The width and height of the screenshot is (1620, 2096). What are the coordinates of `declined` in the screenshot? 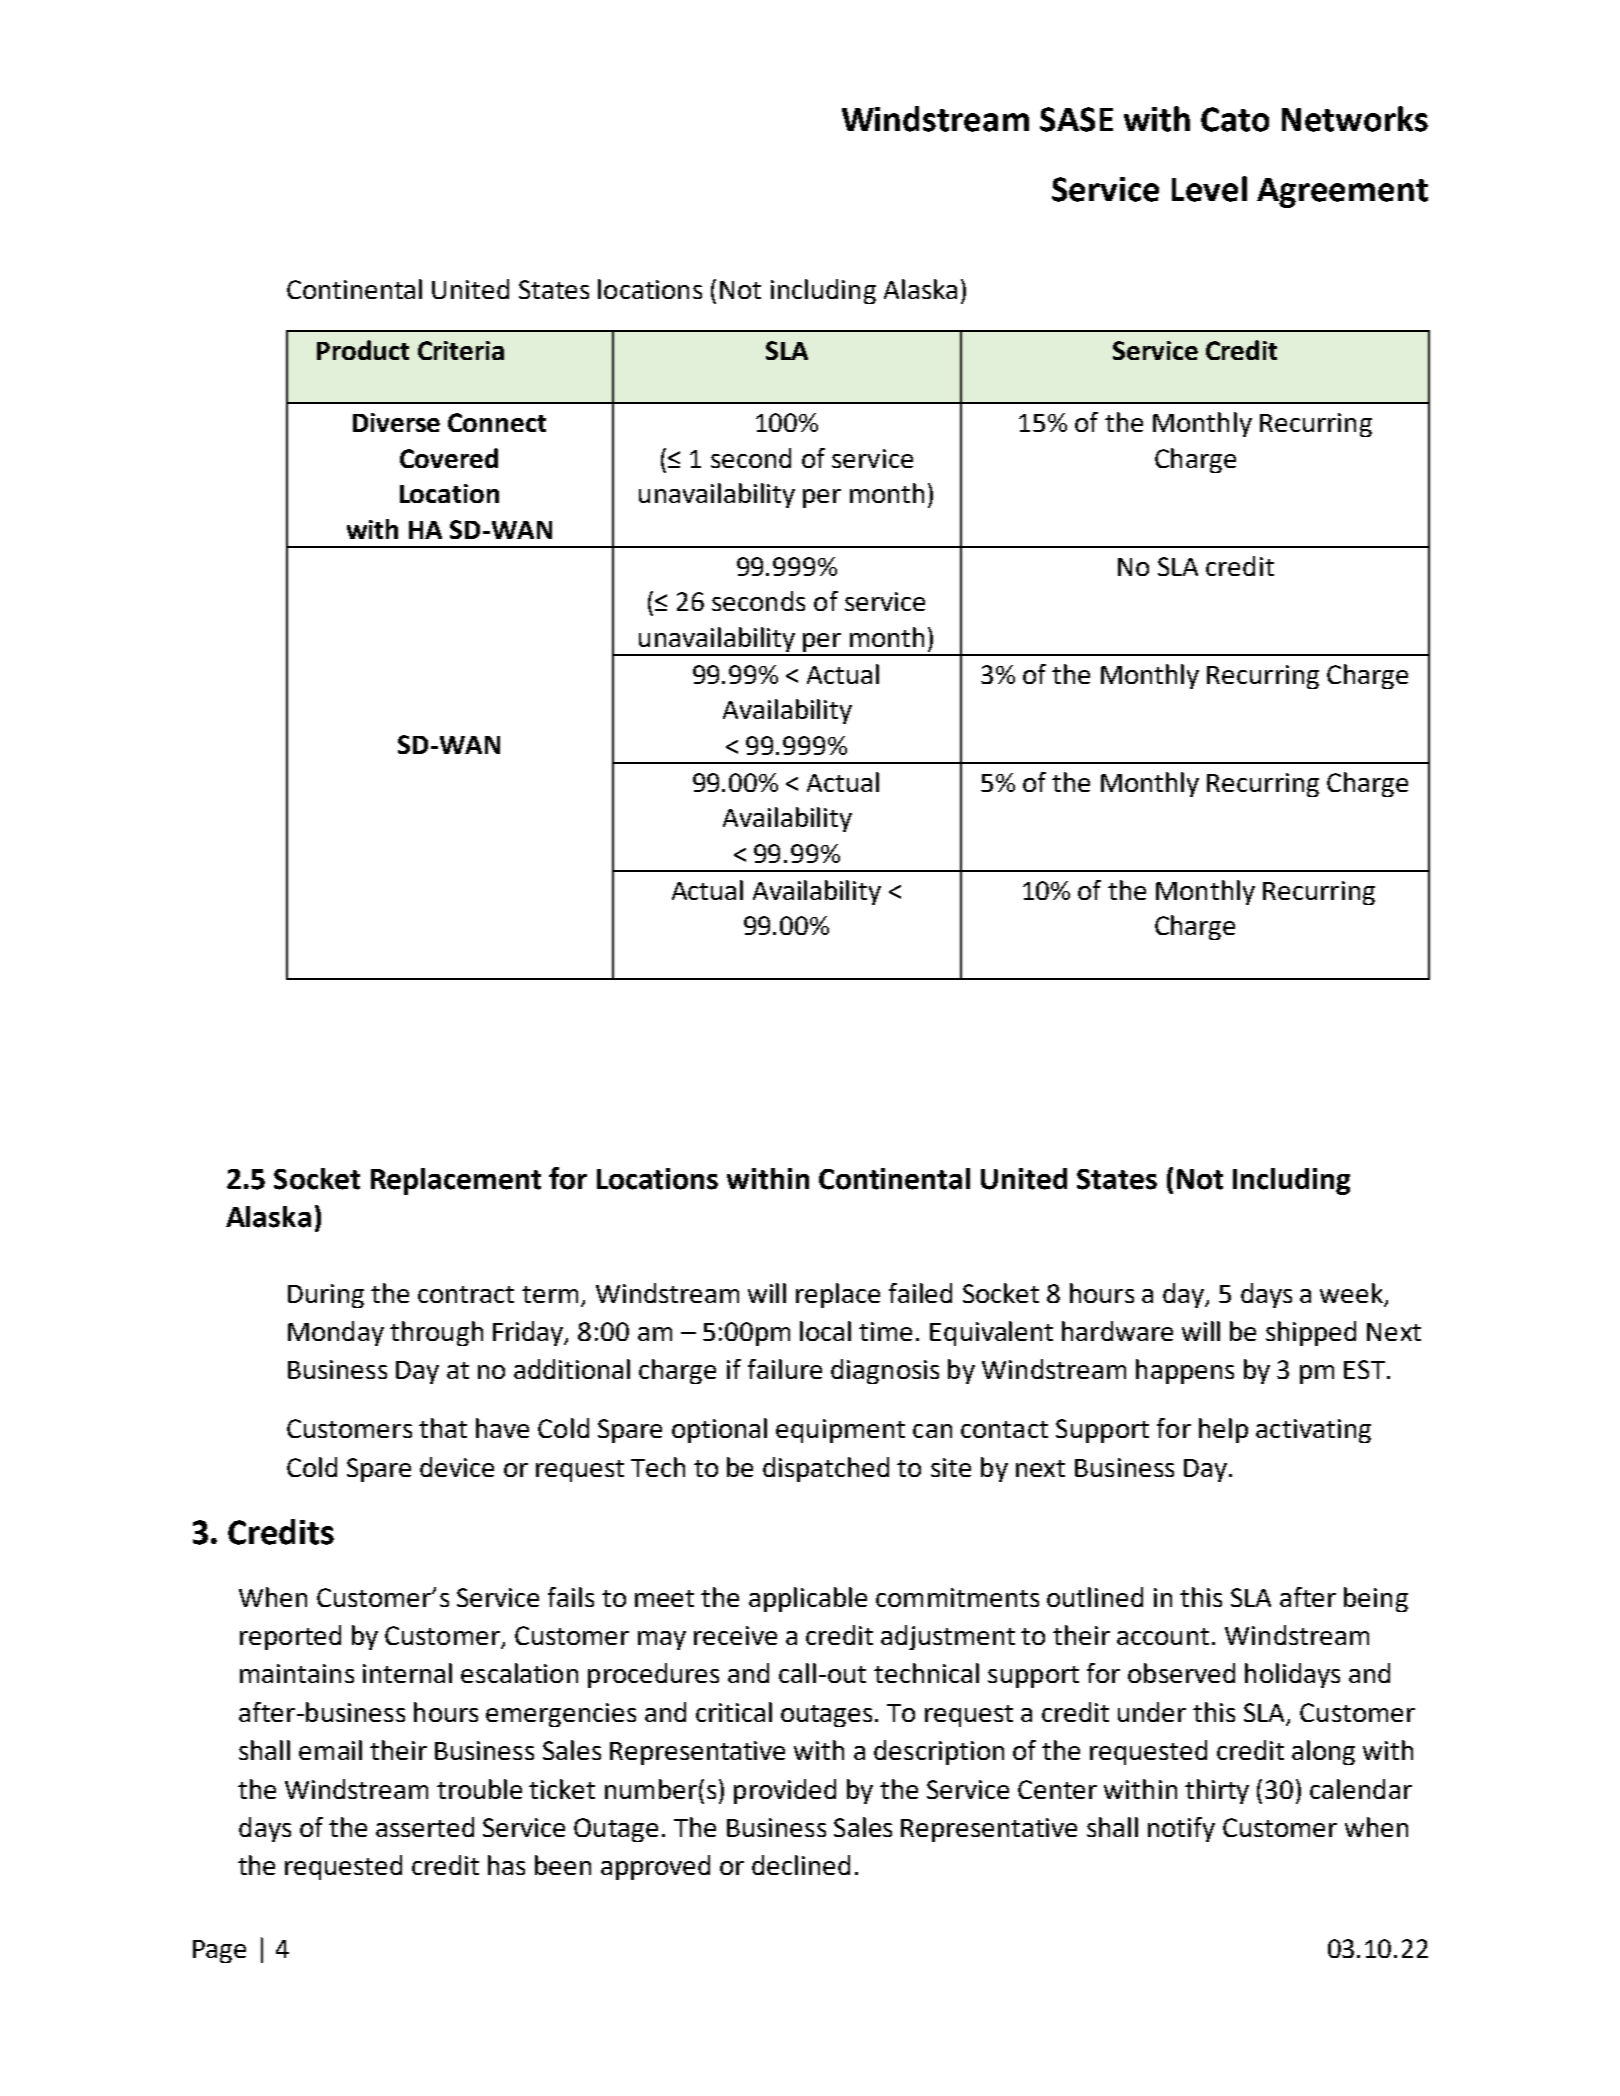 It's located at (801, 1865).
